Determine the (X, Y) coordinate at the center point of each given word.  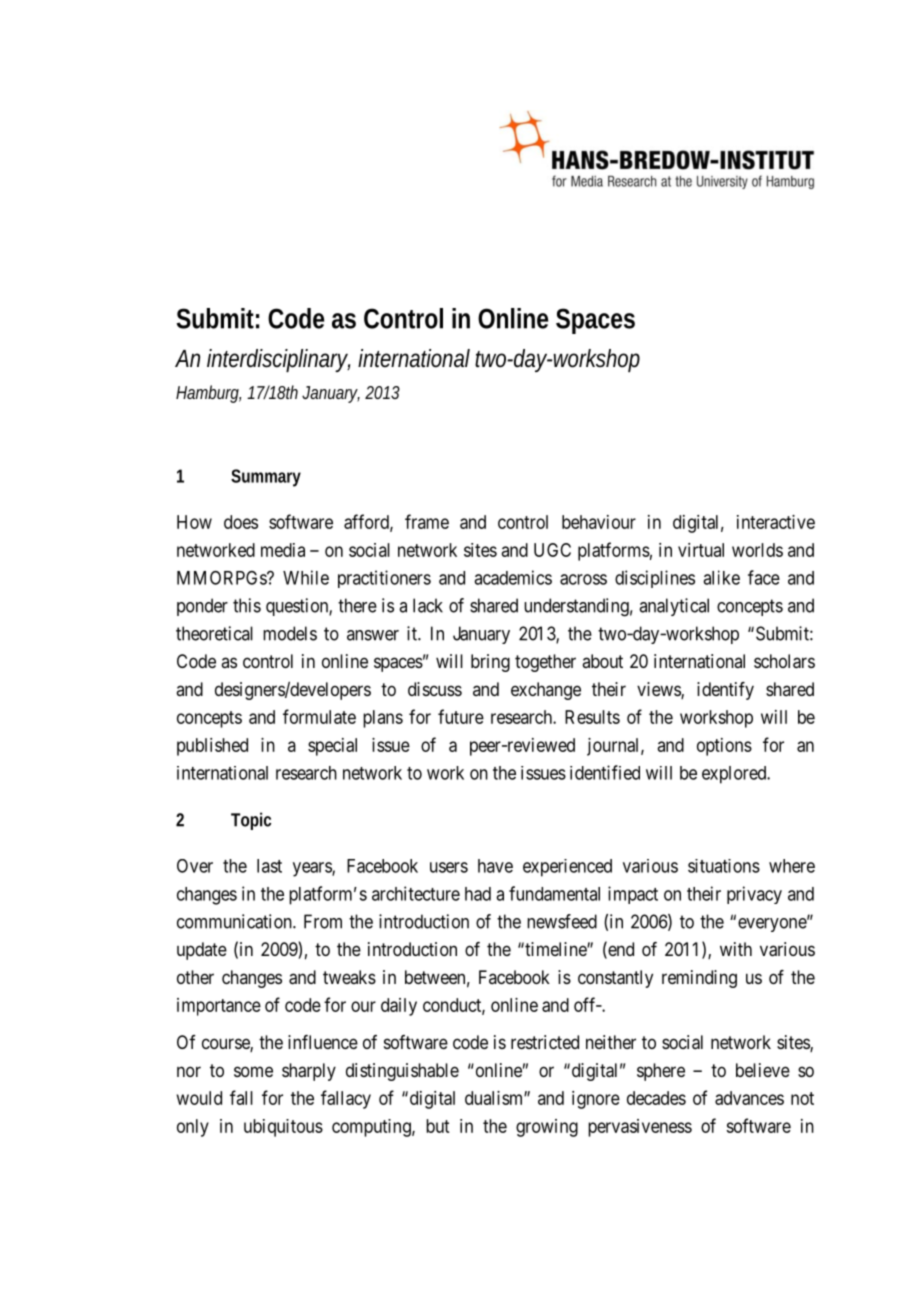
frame (427, 521)
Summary (266, 478)
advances (749, 1098)
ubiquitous (283, 1128)
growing (547, 1128)
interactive (776, 522)
